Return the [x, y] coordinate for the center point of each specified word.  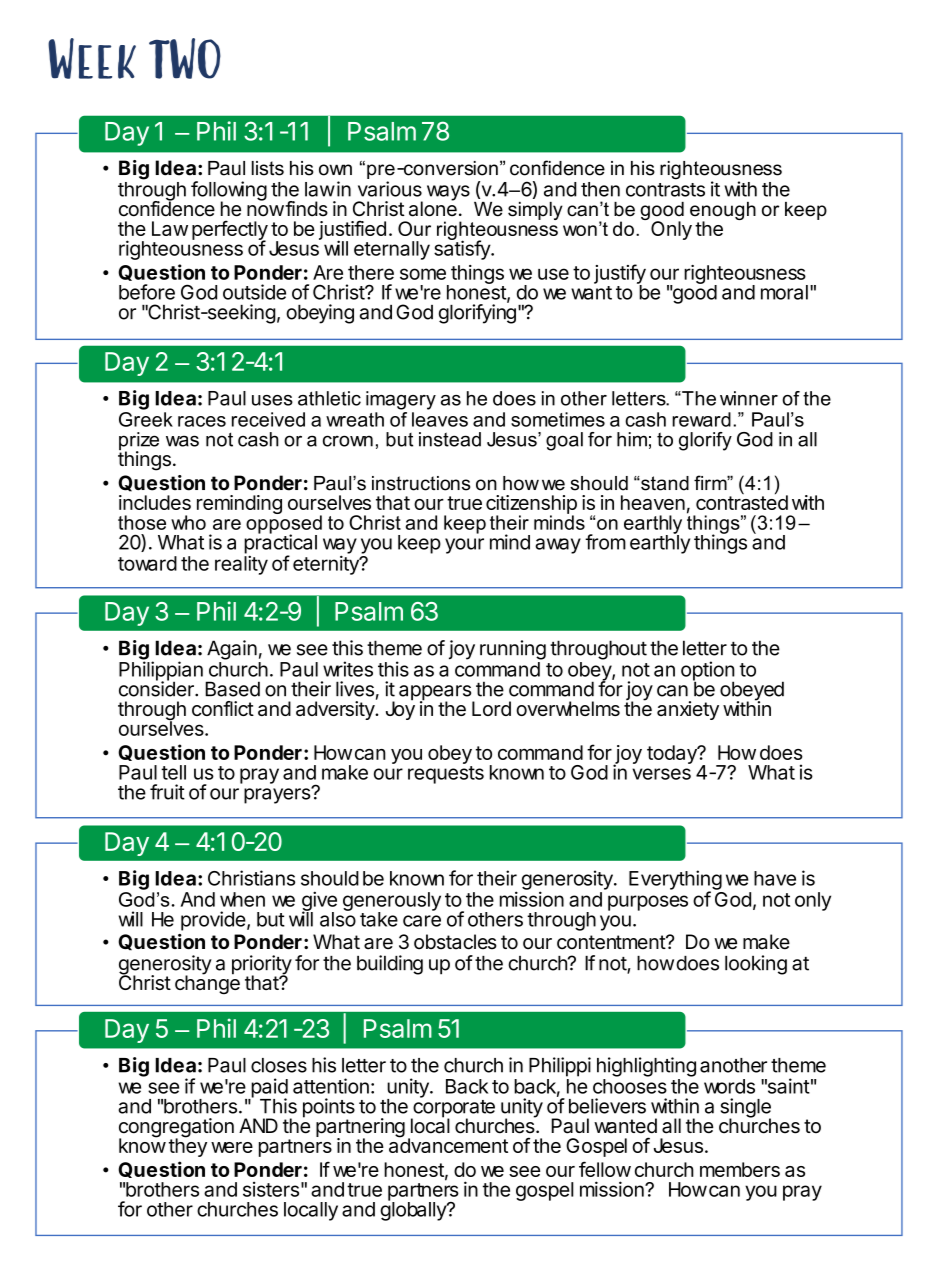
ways [448, 193]
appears [436, 694]
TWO [185, 58]
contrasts [665, 190]
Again [232, 650]
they [188, 1146]
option [708, 672]
